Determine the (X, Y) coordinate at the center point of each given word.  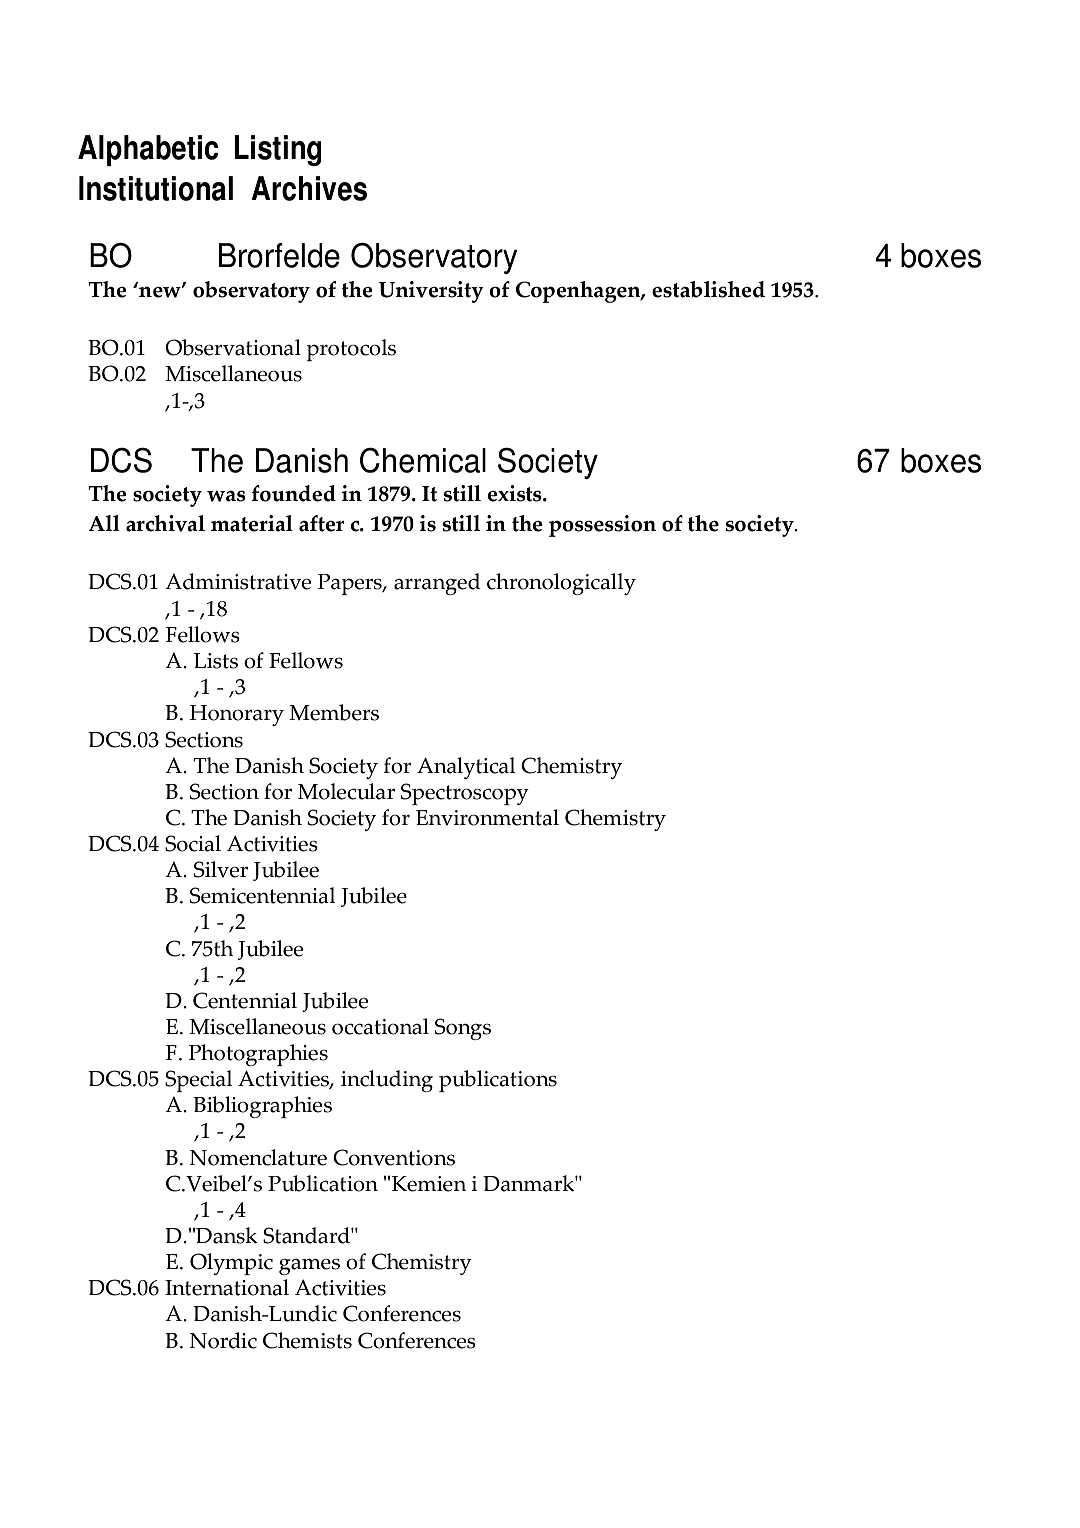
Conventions (394, 1157)
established (708, 289)
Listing (278, 150)
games (309, 1266)
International (227, 1287)
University (431, 292)
